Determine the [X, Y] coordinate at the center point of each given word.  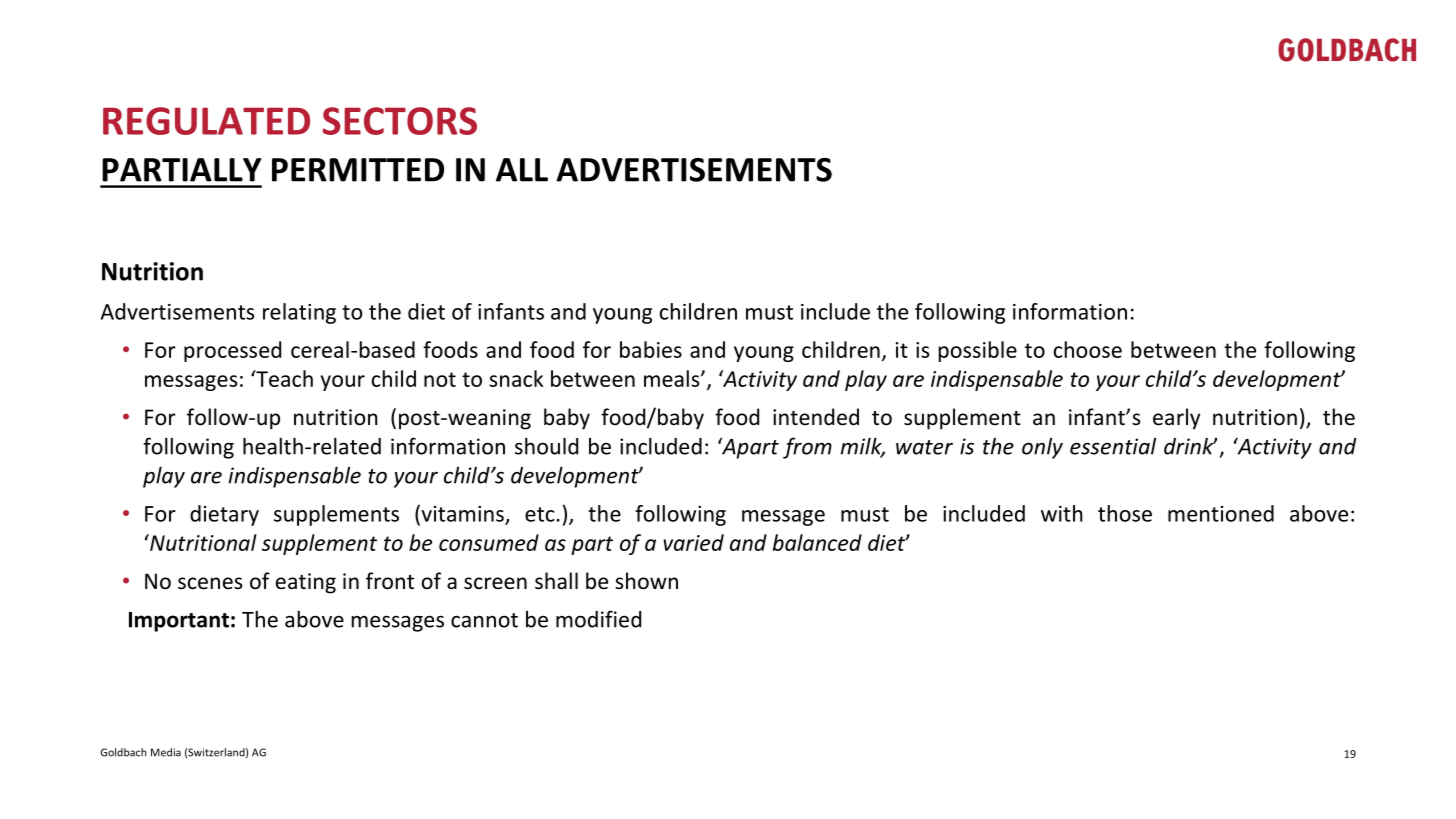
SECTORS [400, 121]
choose [1088, 349]
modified [598, 619]
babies [651, 349]
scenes [210, 583]
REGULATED [206, 121]
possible [978, 351]
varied [693, 542]
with [1062, 513]
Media [166, 752]
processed [232, 351]
